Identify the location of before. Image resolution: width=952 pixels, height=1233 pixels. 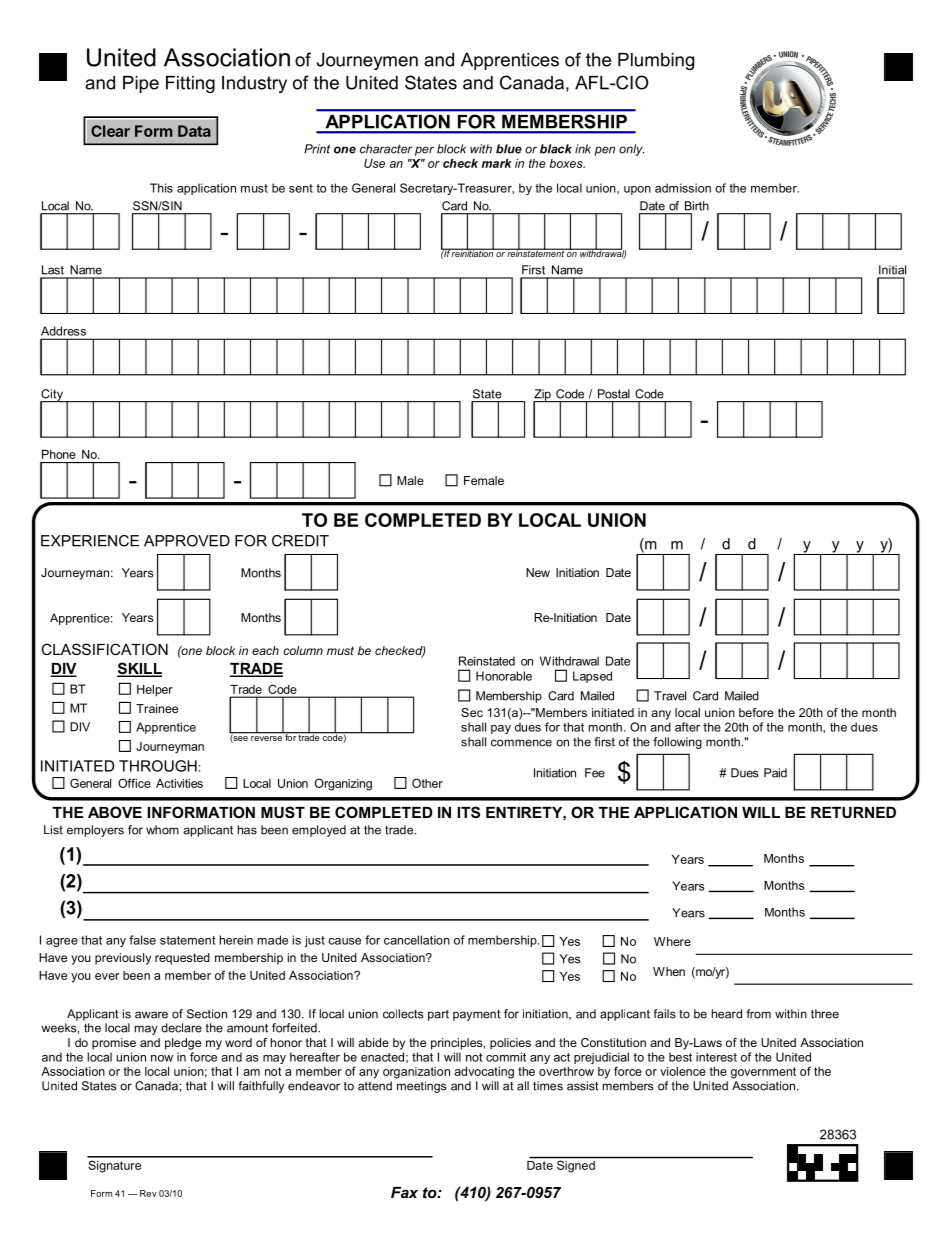
(756, 712).
